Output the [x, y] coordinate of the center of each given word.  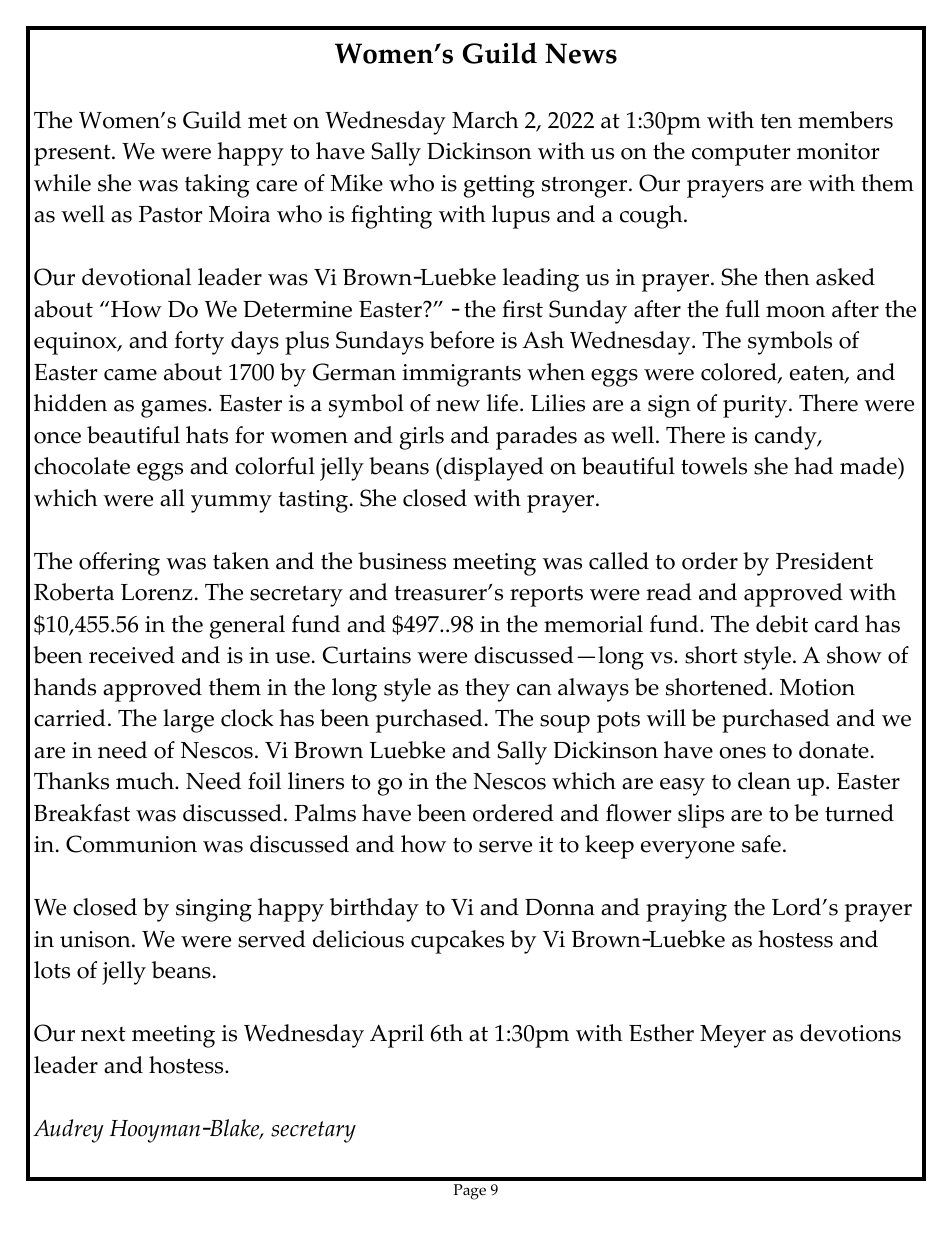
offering [119, 564]
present [73, 155]
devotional [136, 277]
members [845, 120]
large [188, 721]
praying [686, 910]
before [462, 340]
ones [743, 753]
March [485, 120]
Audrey [68, 1131]
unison [96, 939]
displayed [492, 469]
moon [795, 312]
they [487, 690]
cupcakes [457, 942]
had [813, 466]
